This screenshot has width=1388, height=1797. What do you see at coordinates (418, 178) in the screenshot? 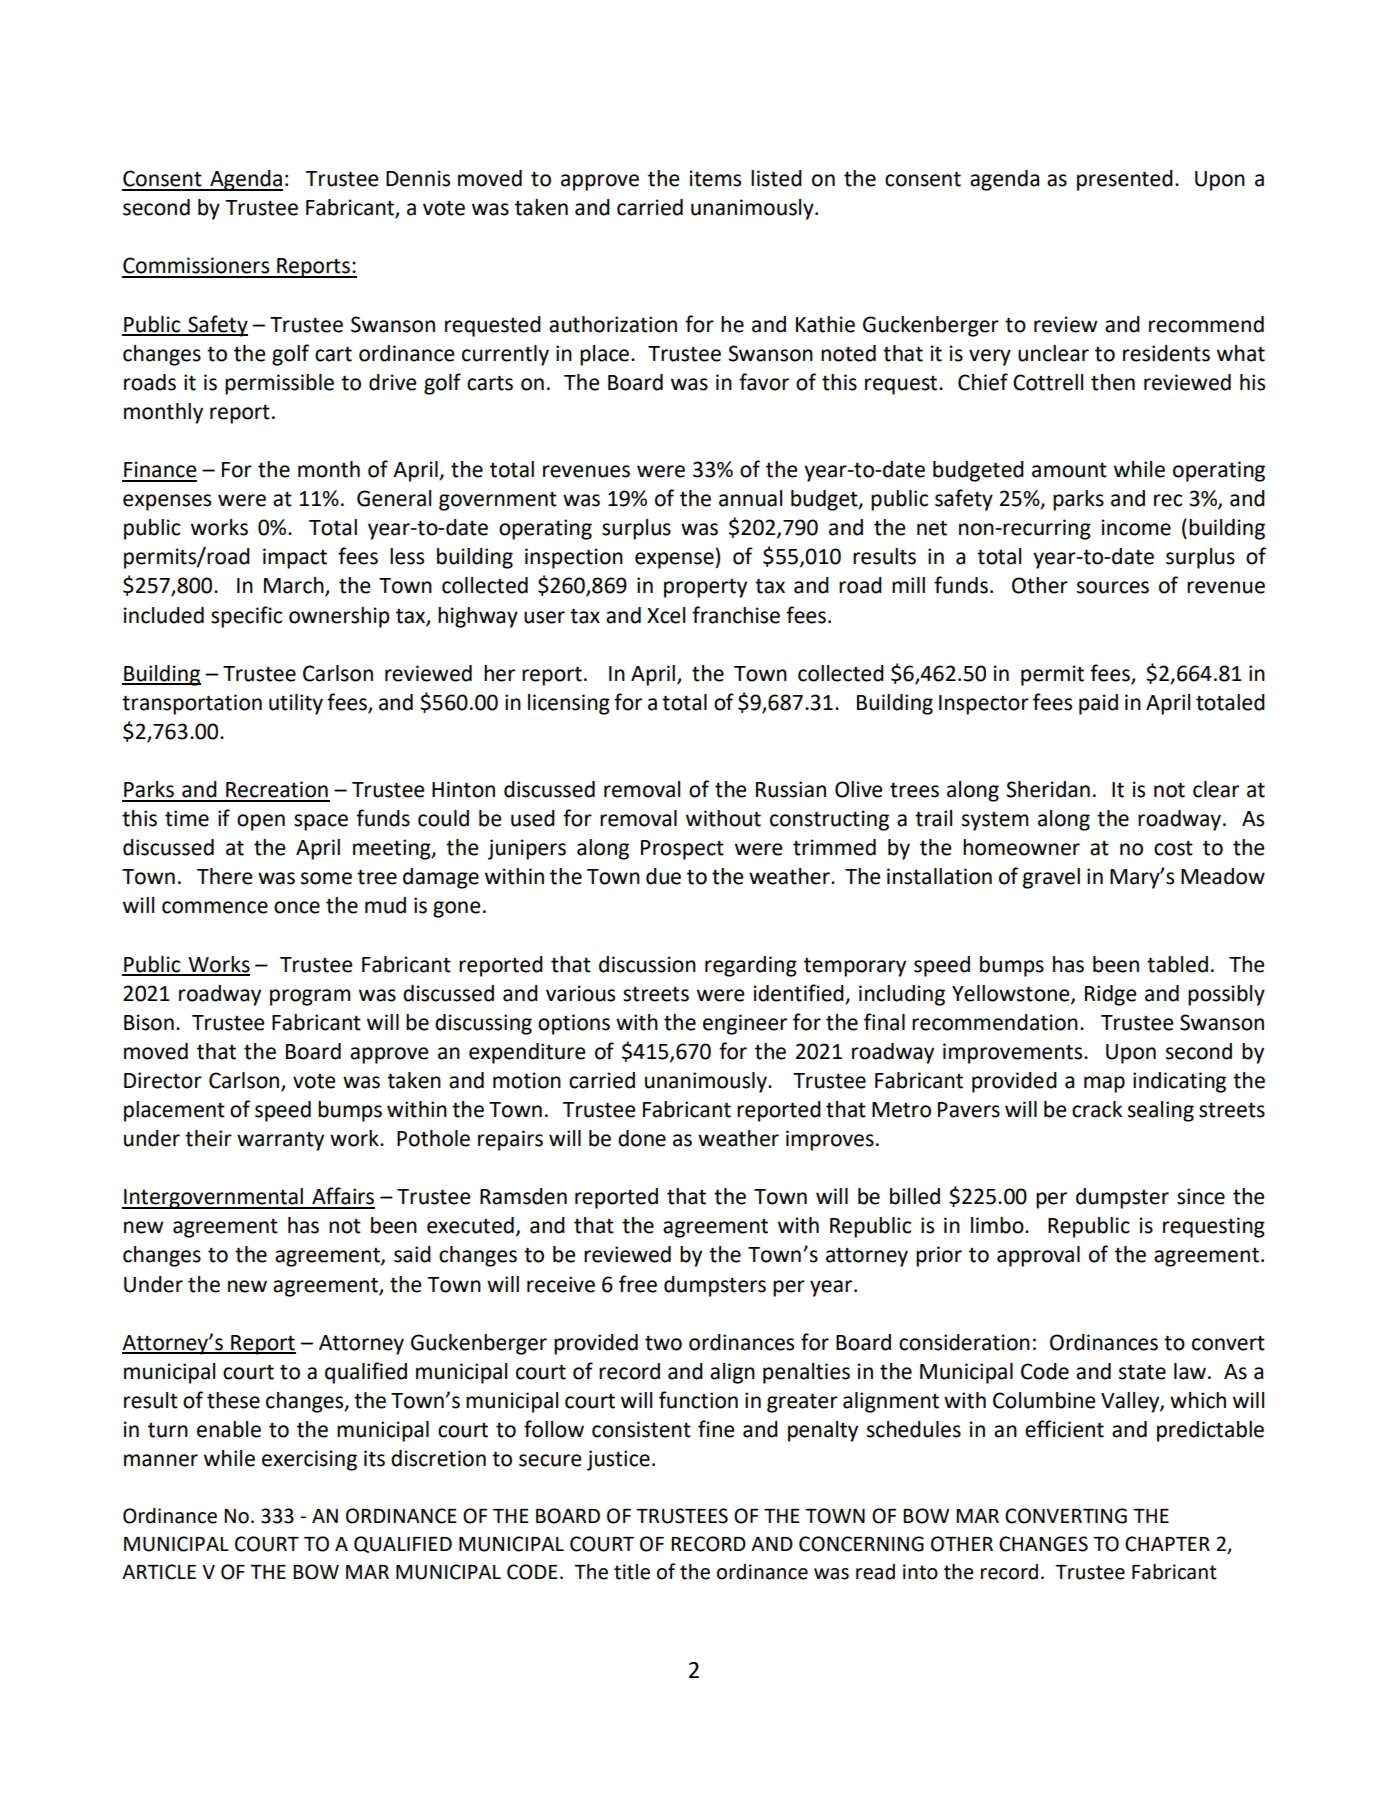
I see `Dennis` at bounding box center [418, 178].
